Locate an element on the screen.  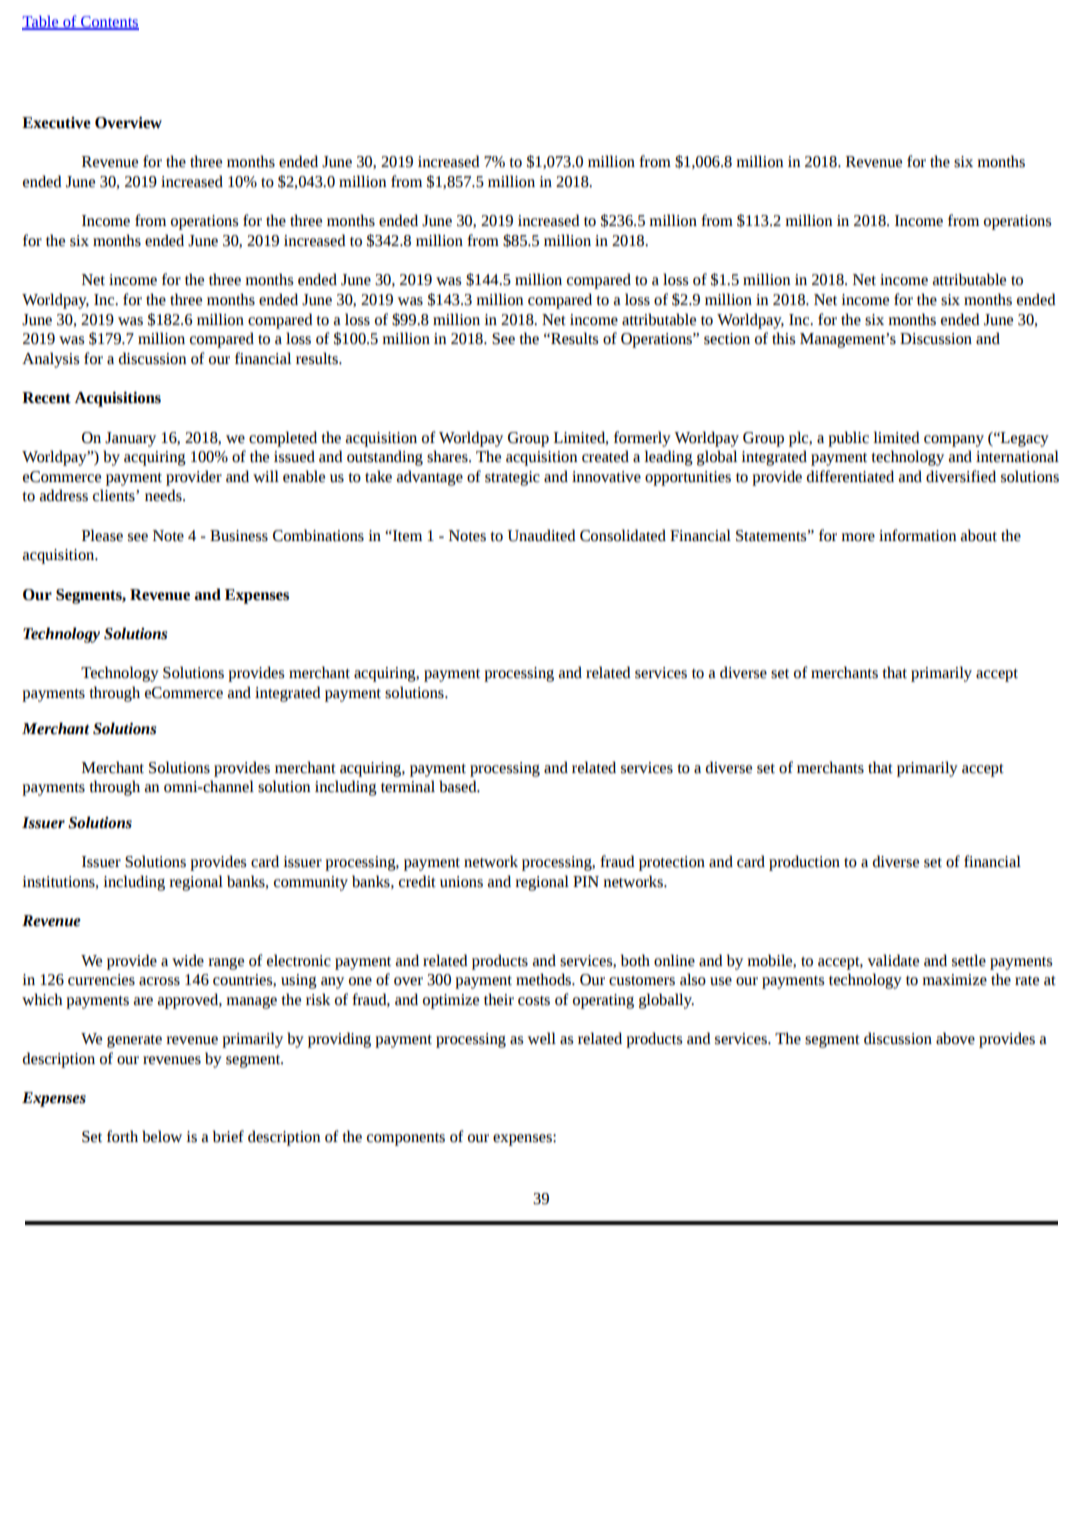
below is located at coordinates (162, 1136).
